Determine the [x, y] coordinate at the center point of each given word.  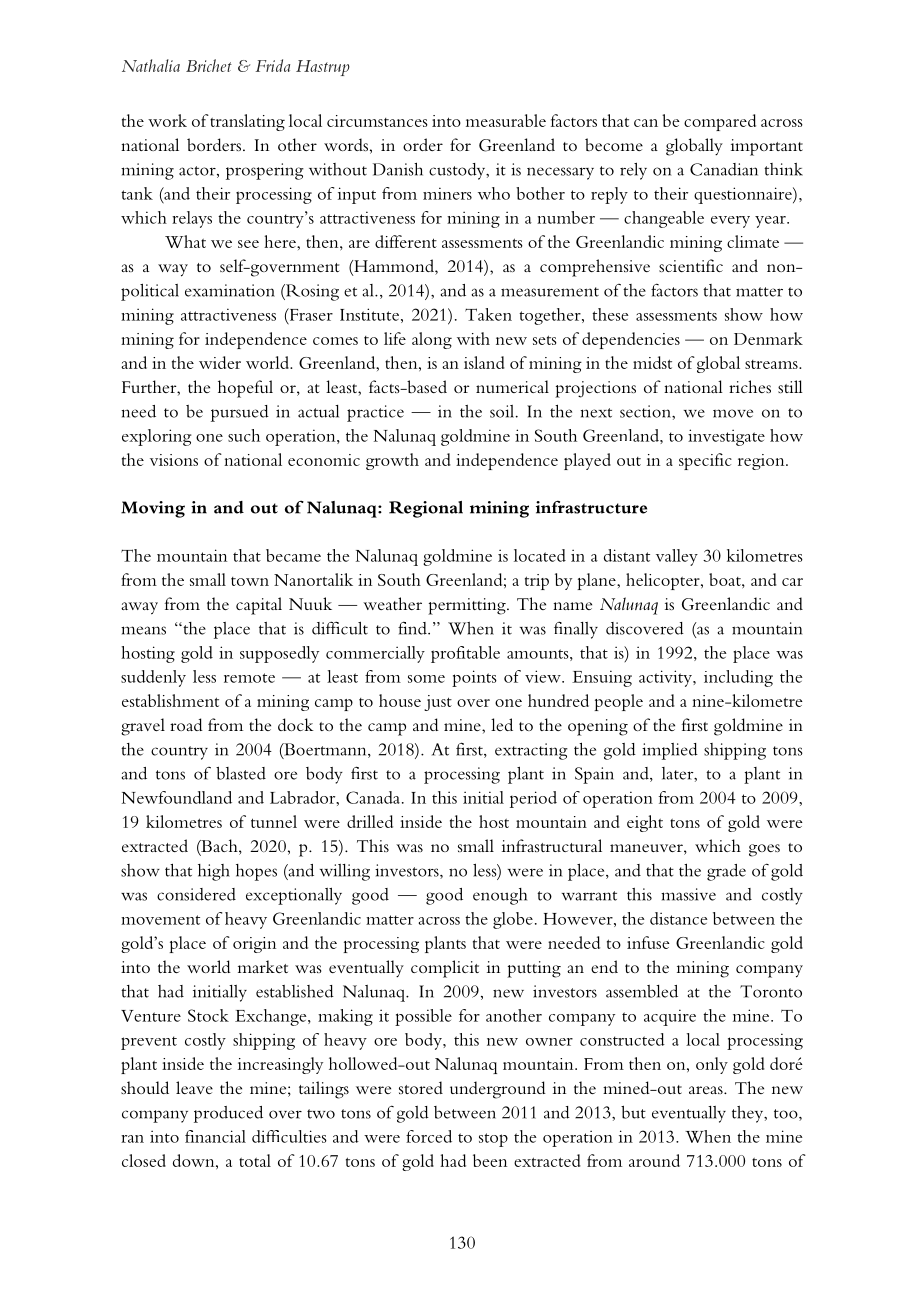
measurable [506, 120]
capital [259, 606]
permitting [468, 606]
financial [215, 1136]
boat [726, 579]
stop [493, 1140]
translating [247, 122]
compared [720, 122]
